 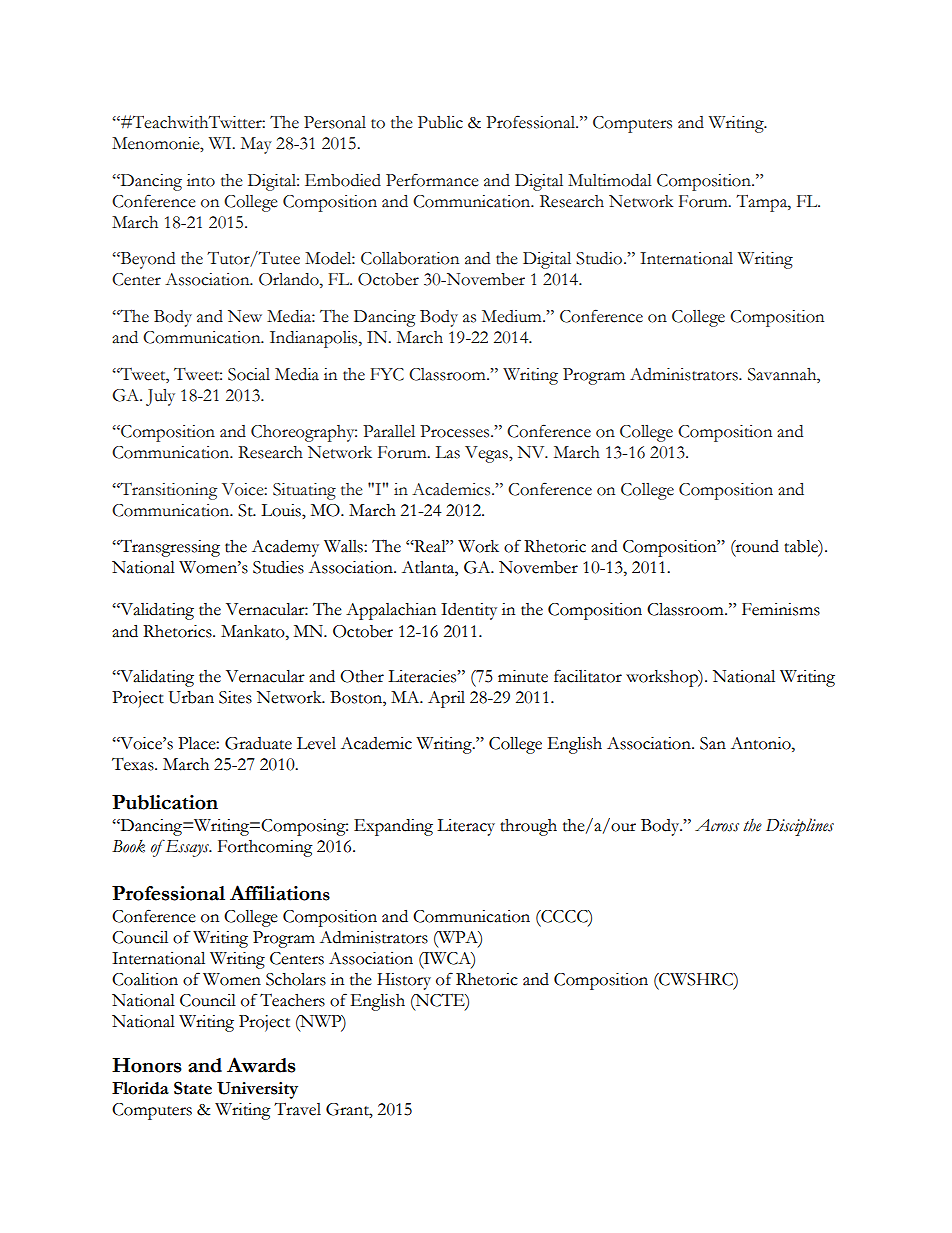 What do you see at coordinates (201, 180) in the screenshot?
I see `into` at bounding box center [201, 180].
